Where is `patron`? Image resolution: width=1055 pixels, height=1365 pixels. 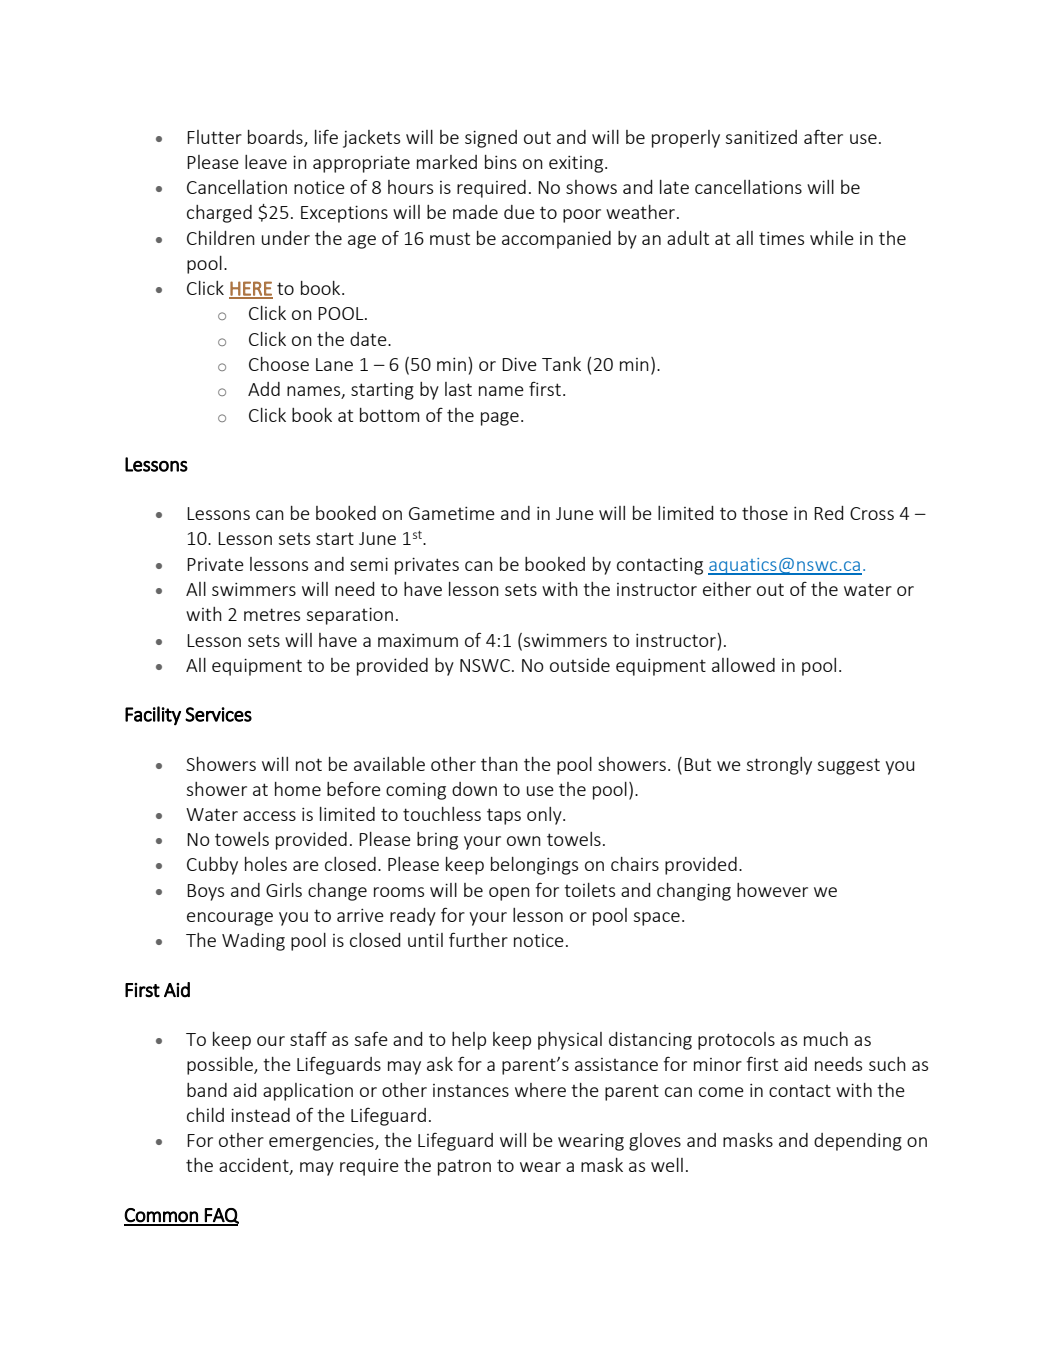 patron is located at coordinates (464, 1167).
